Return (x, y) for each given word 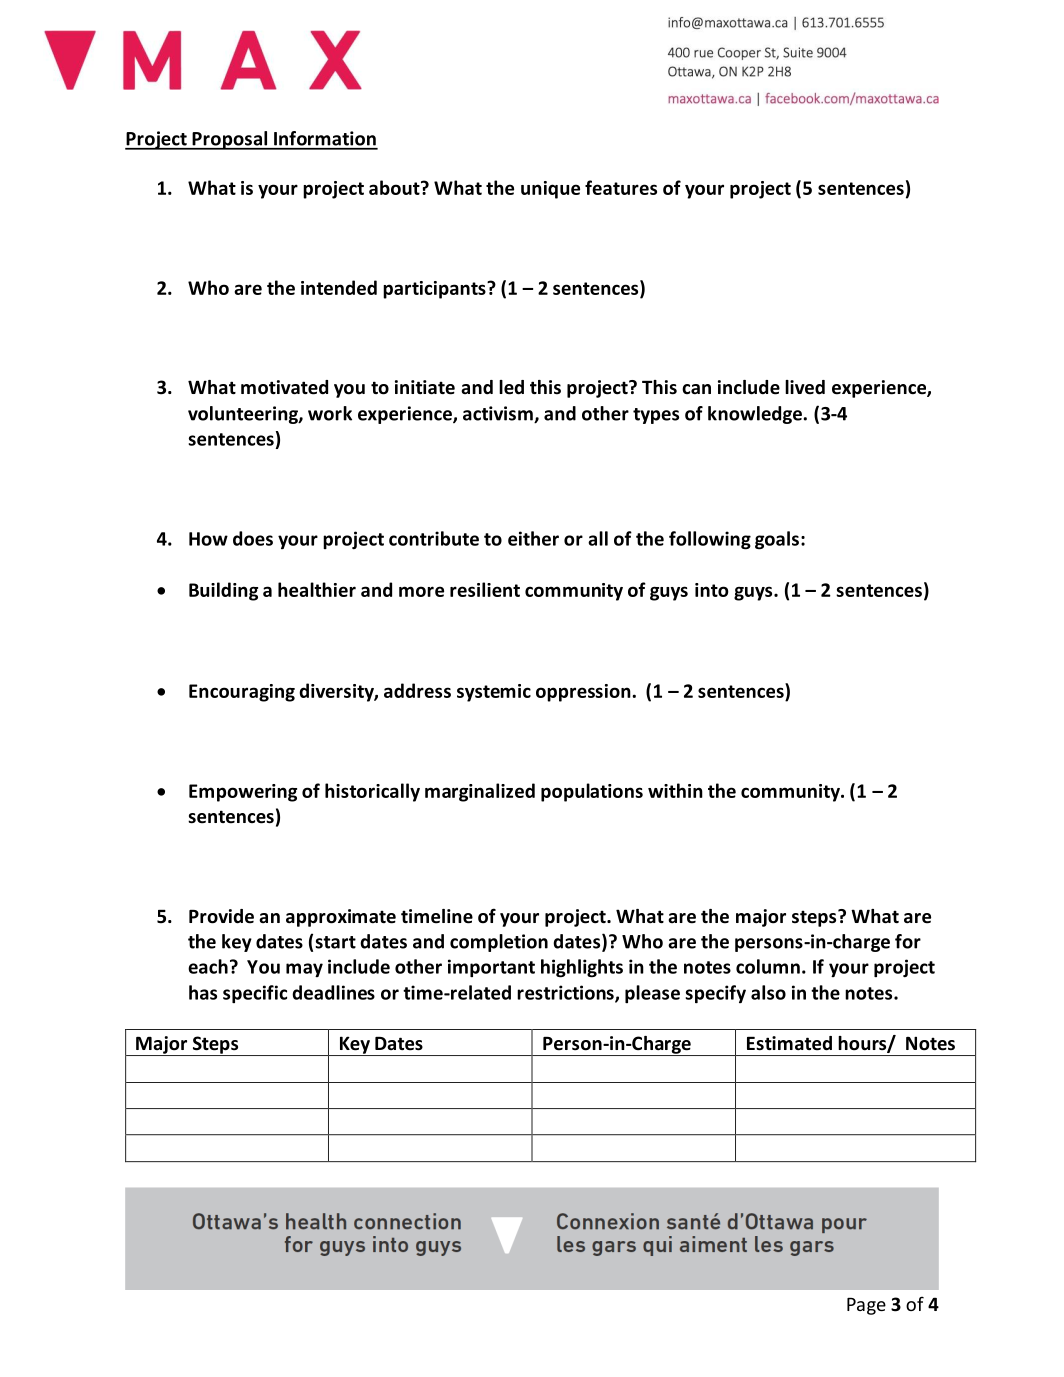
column (768, 966)
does (253, 538)
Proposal (230, 140)
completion (499, 943)
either (533, 538)
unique (550, 190)
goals (777, 540)
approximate (341, 918)
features (621, 187)
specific (255, 994)
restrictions (566, 993)
